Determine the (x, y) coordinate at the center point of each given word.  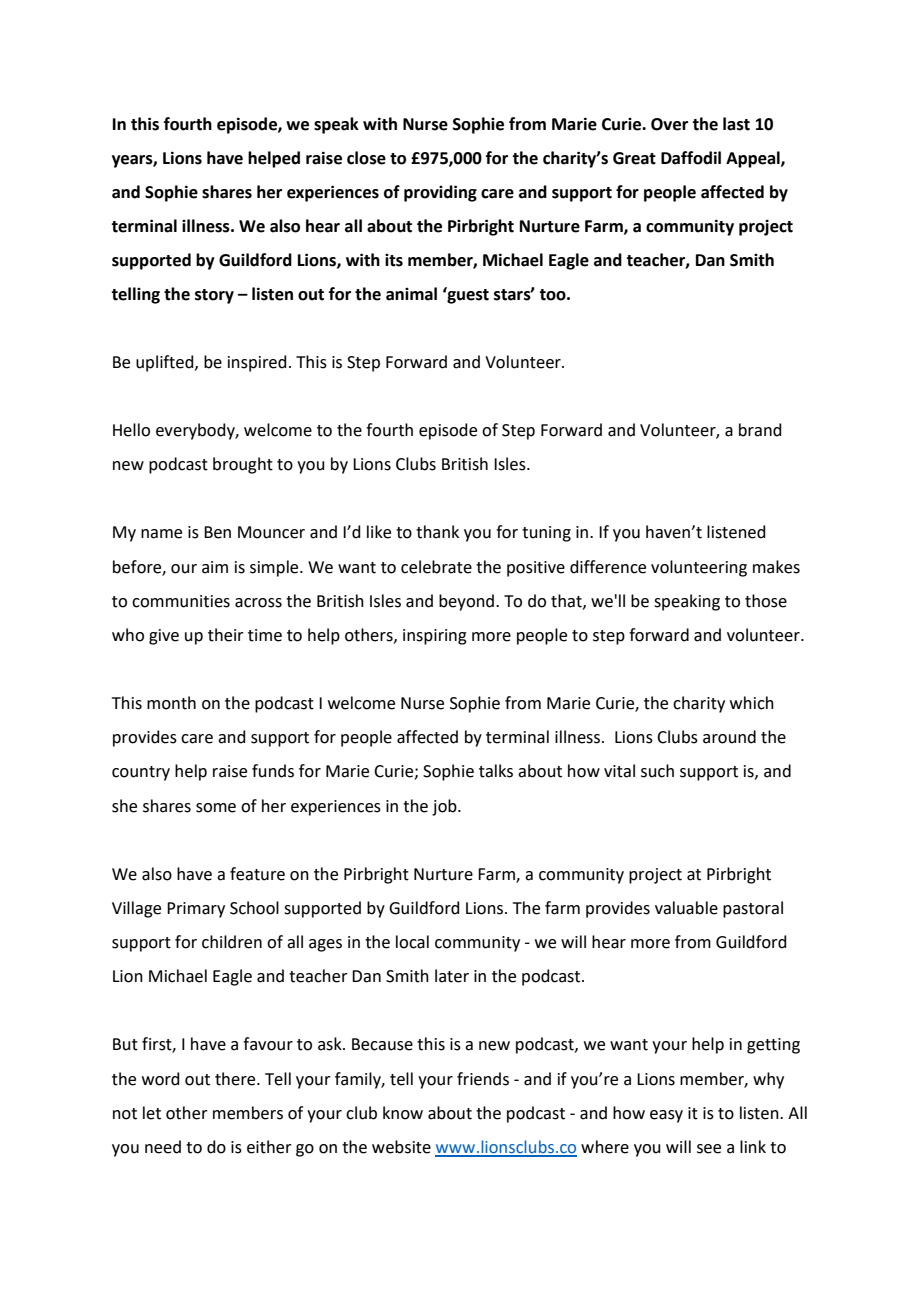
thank (437, 532)
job (445, 807)
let (152, 1113)
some (216, 808)
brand (760, 430)
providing (440, 193)
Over (669, 124)
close (366, 158)
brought (243, 465)
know (403, 1113)
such (657, 771)
